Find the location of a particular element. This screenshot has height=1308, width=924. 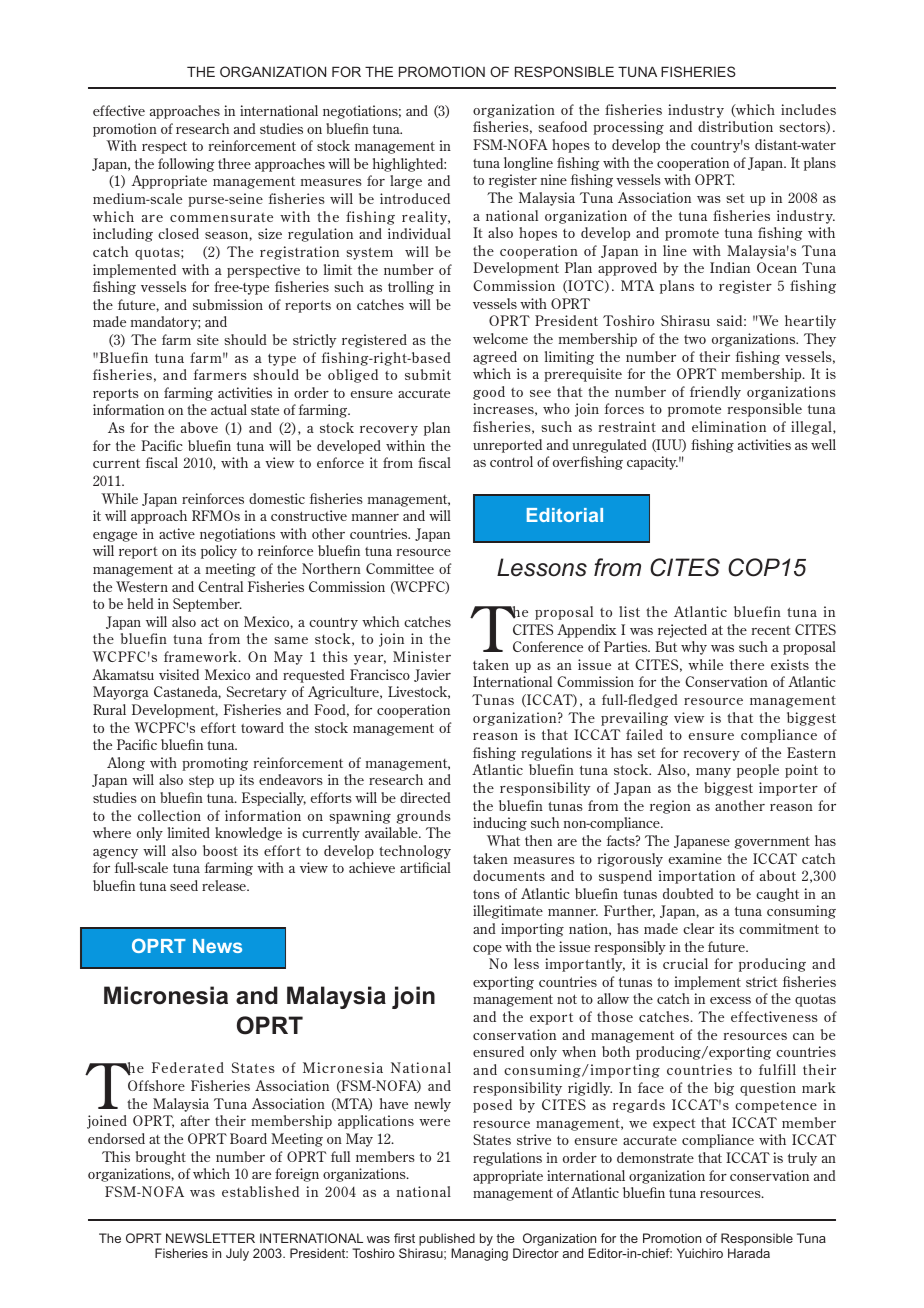

distribution is located at coordinates (735, 126).
